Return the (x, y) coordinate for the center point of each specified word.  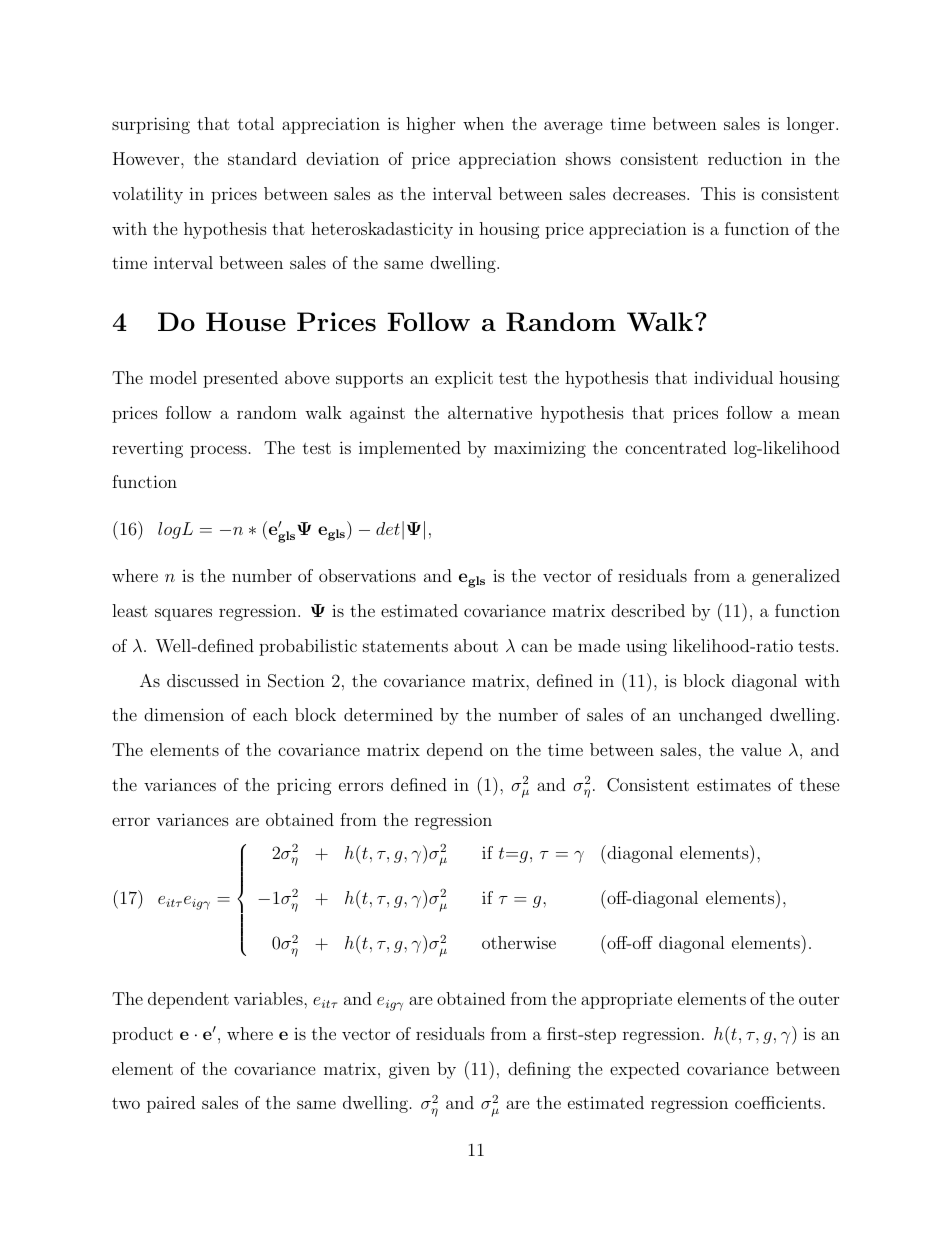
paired (171, 1104)
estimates (734, 784)
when (483, 123)
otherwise (519, 942)
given (409, 1070)
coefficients (778, 1102)
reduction (745, 158)
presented (240, 379)
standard (262, 158)
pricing (304, 786)
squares (183, 614)
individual (733, 377)
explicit (464, 379)
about (476, 645)
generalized (796, 577)
